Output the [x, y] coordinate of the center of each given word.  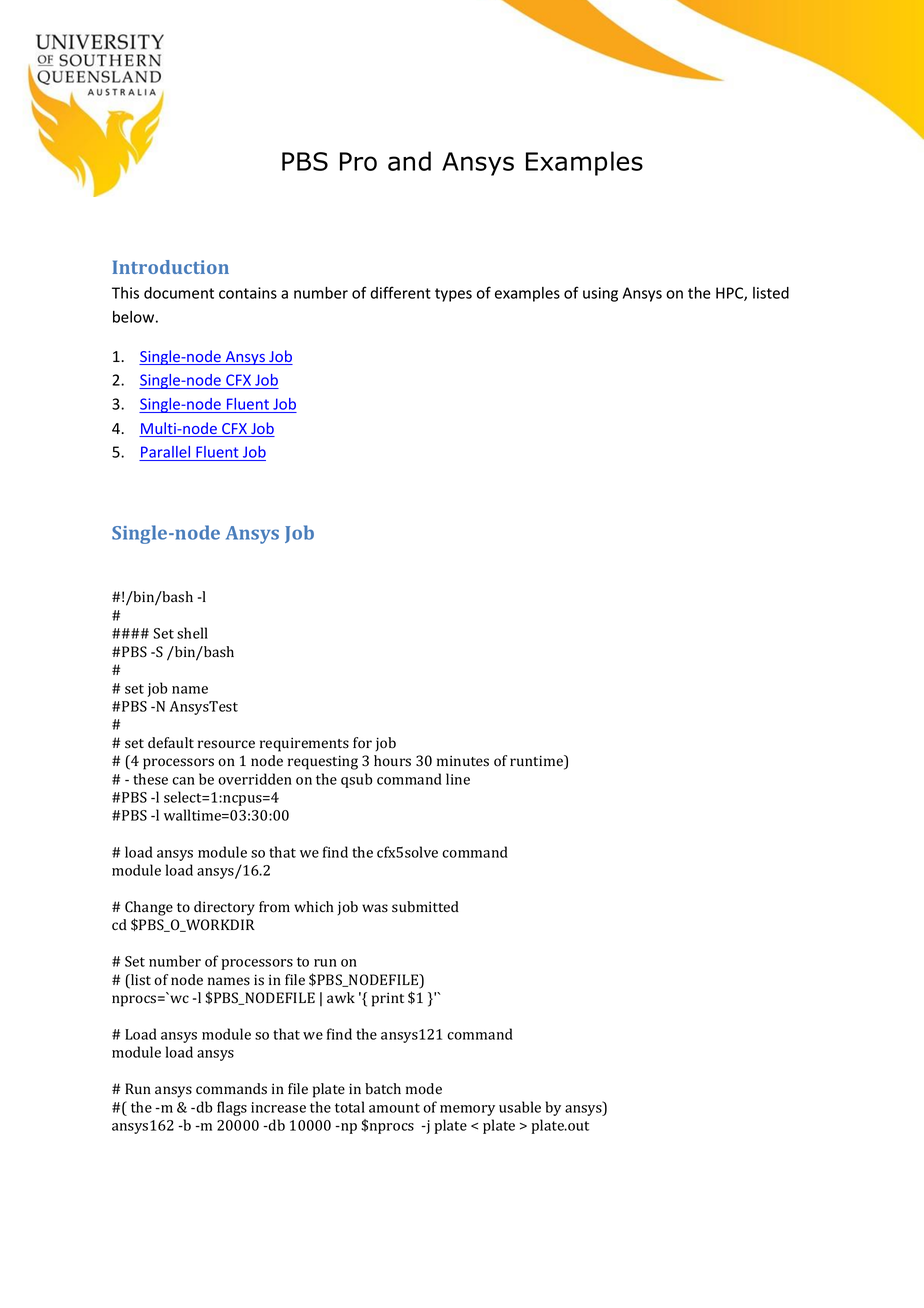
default [171, 742]
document [179, 293]
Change [149, 908]
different [400, 292]
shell [192, 633]
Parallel [166, 453]
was [375, 908]
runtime [537, 762]
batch [383, 1089]
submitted [425, 907]
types [453, 295]
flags [232, 1108]
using [600, 294]
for [362, 743]
